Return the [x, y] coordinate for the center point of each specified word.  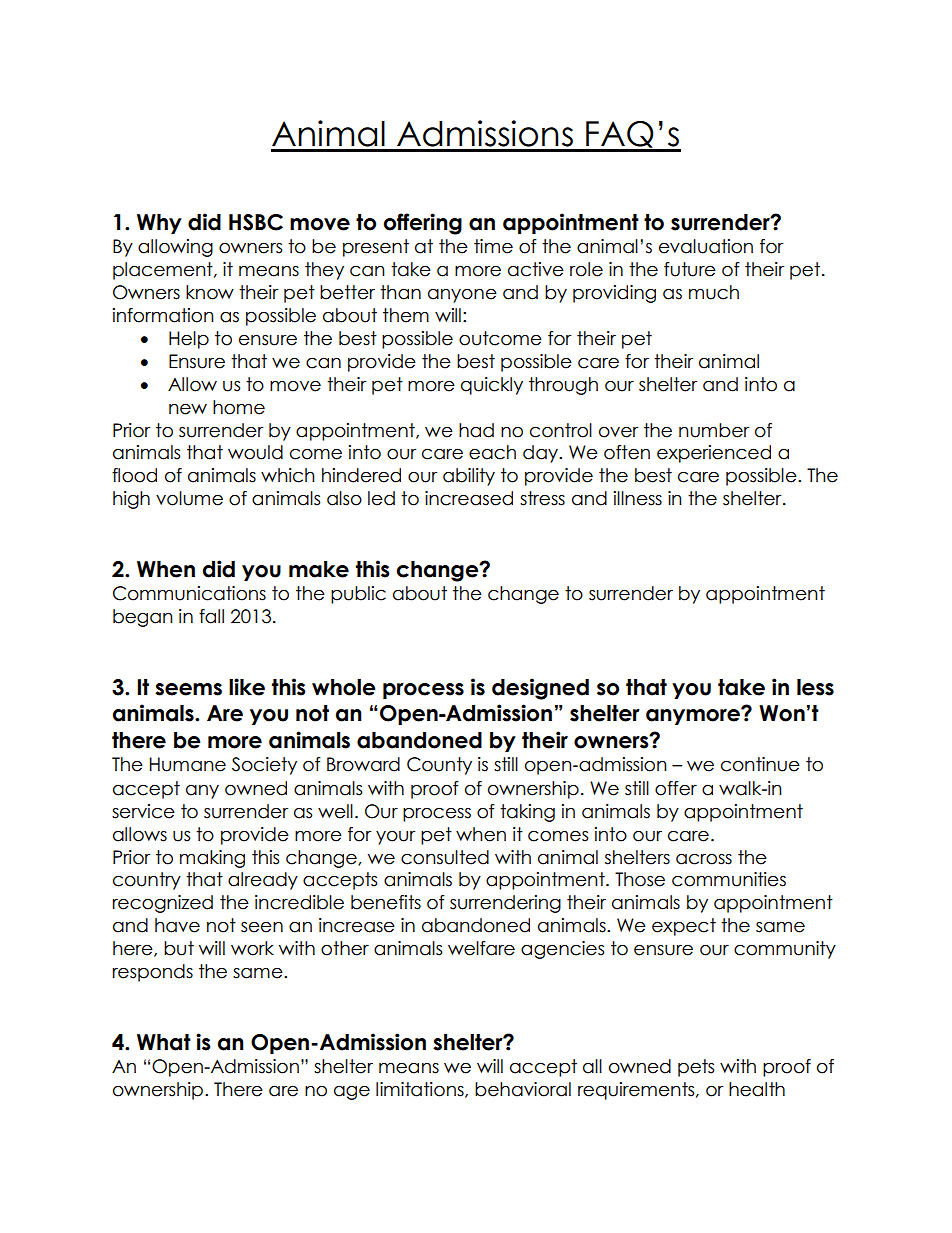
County [439, 766]
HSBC [256, 222]
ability [469, 477]
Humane [188, 764]
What [164, 1042]
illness [638, 498]
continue [760, 764]
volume [189, 498]
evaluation [706, 246]
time [493, 246]
